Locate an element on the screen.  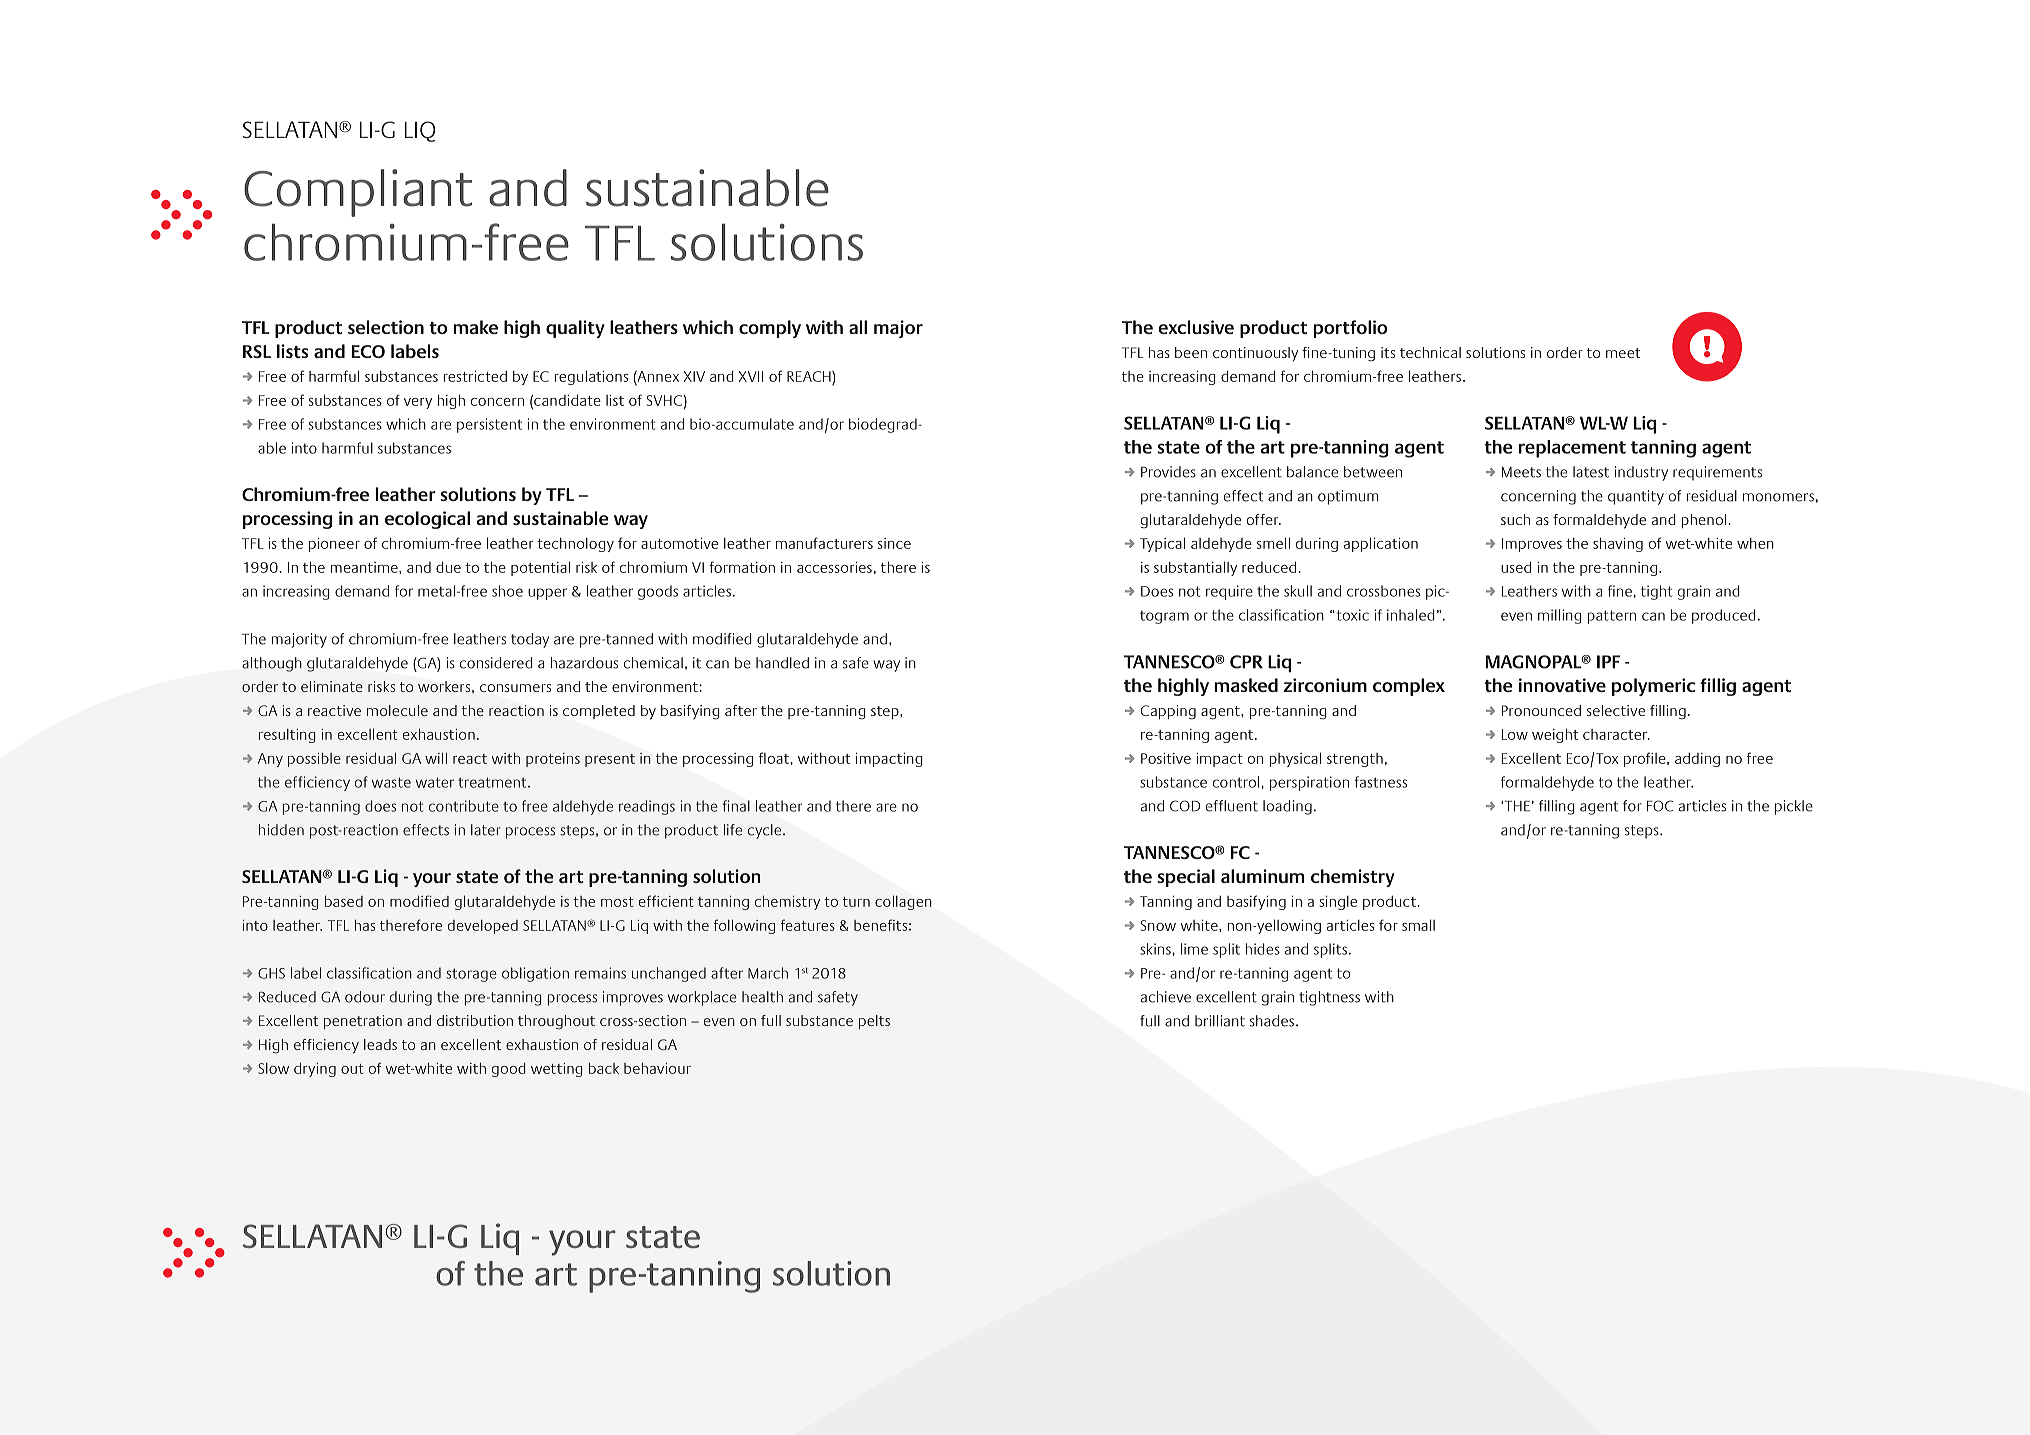
leads is located at coordinates (380, 1044).
